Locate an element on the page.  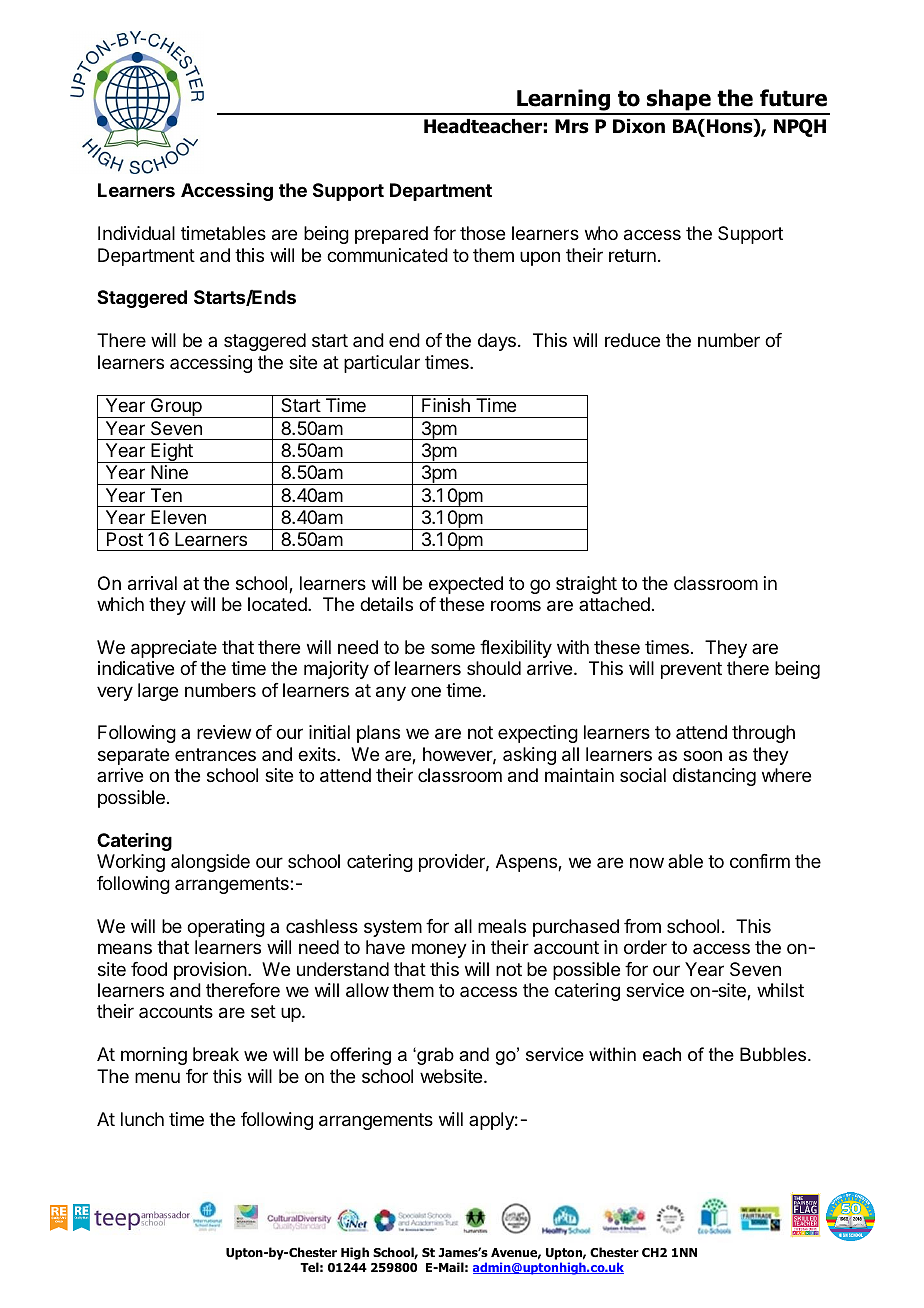
Individual is located at coordinates (136, 233).
